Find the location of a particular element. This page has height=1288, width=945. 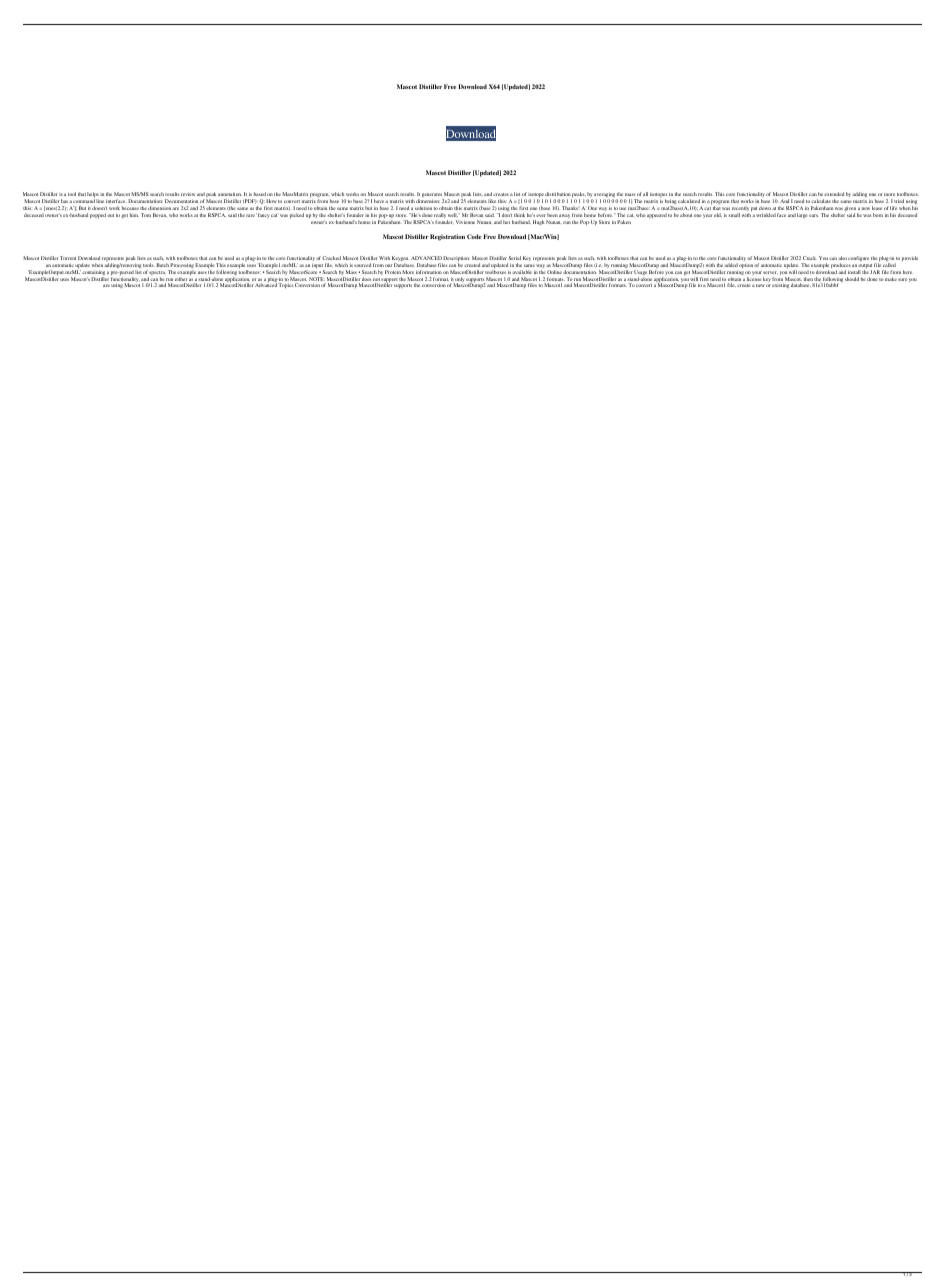

existing is located at coordinates (780, 285).
